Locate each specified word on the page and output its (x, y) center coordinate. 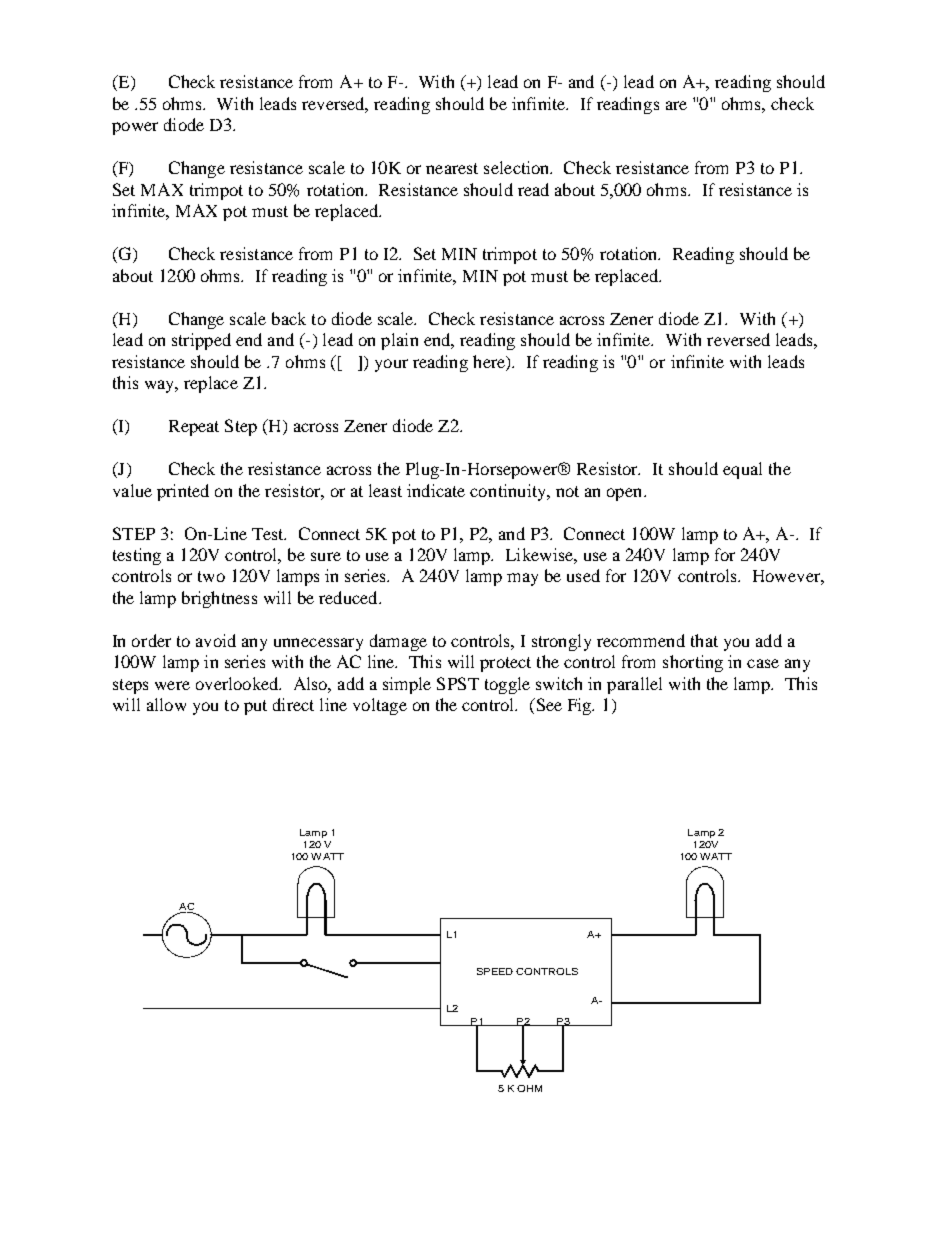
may (522, 579)
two (211, 576)
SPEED (495, 971)
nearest (452, 168)
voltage (380, 706)
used (583, 575)
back (289, 318)
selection (518, 167)
